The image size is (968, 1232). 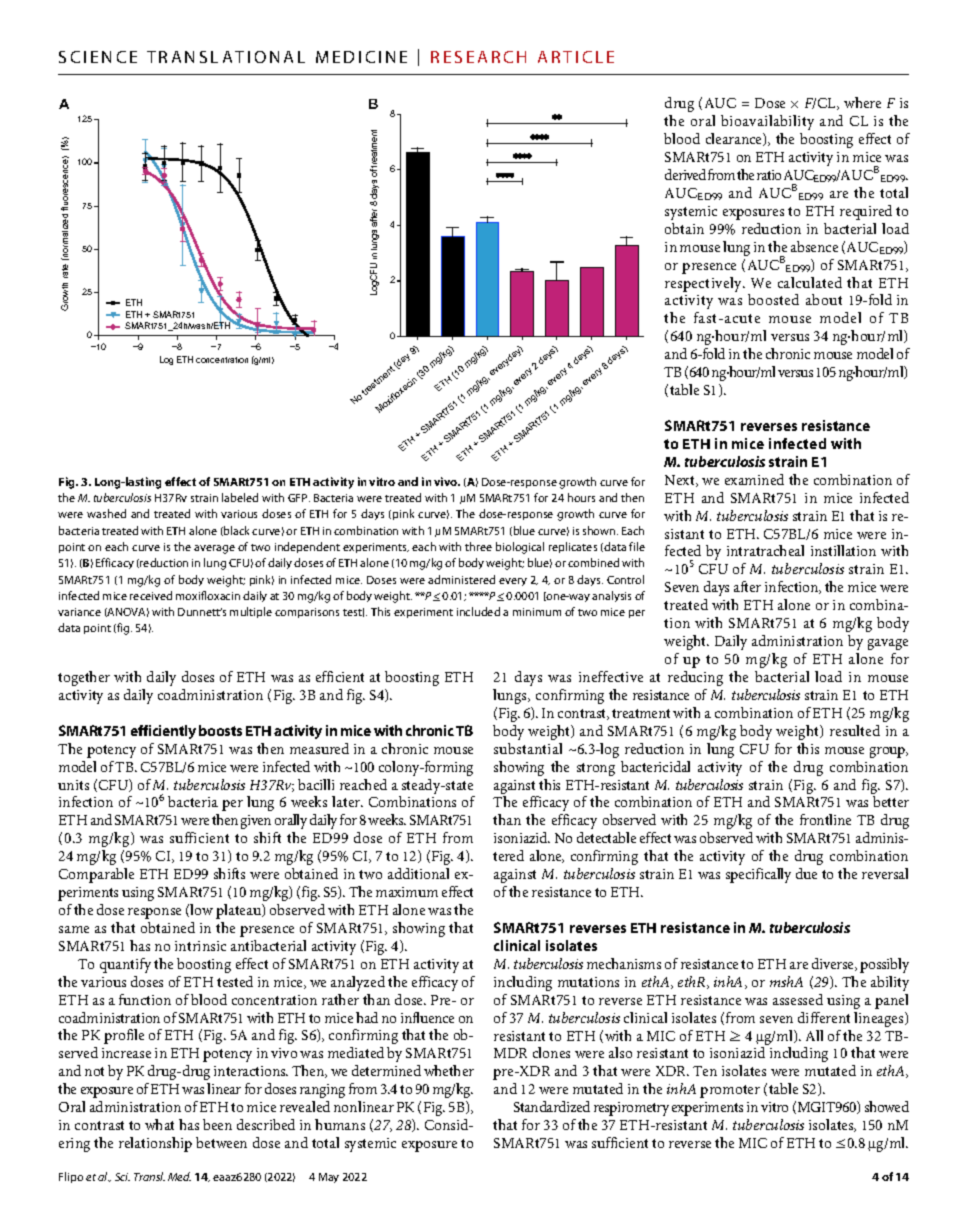 What do you see at coordinates (159, 1124) in the screenshot?
I see `what` at bounding box center [159, 1124].
